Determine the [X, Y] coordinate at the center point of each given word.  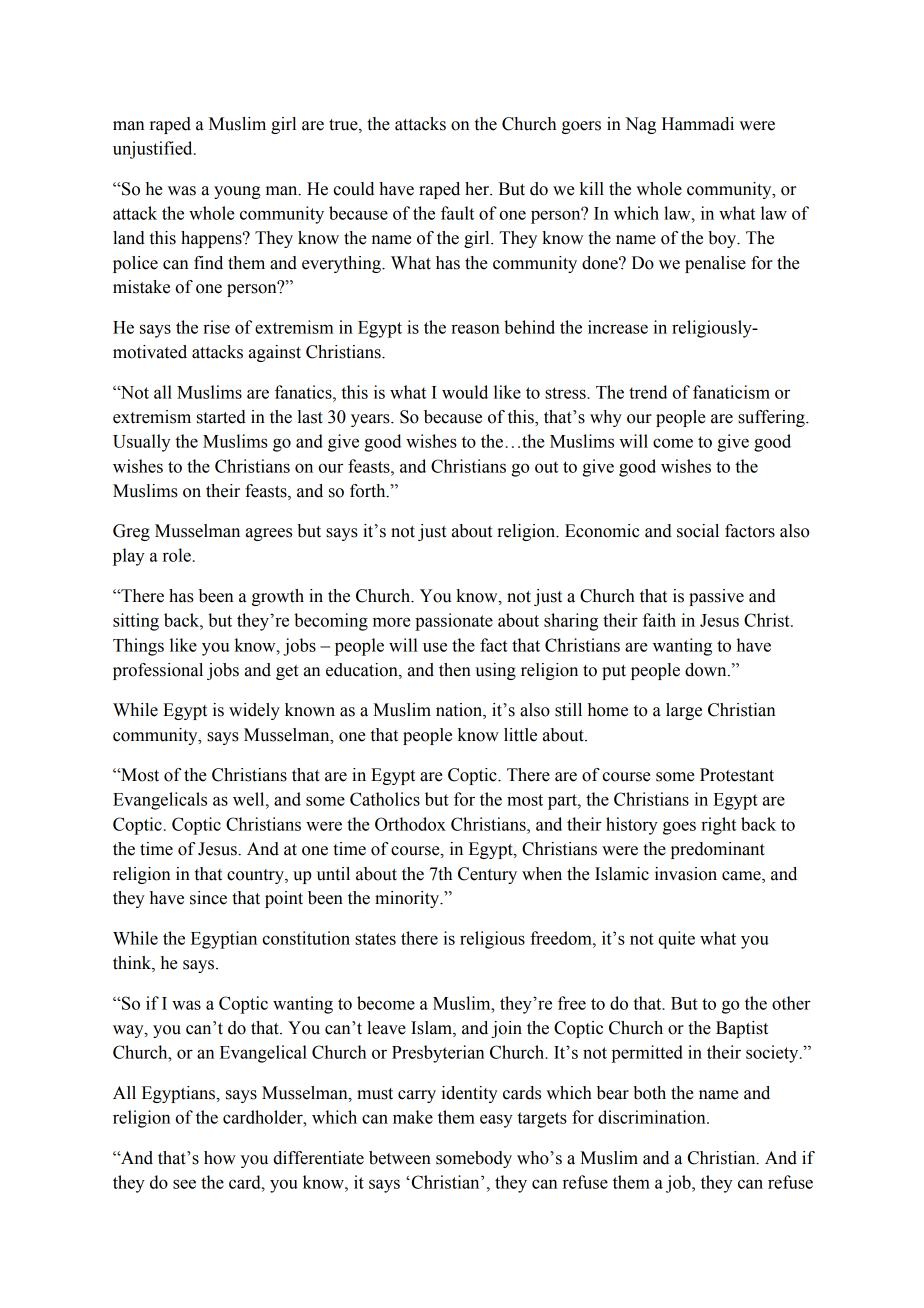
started [221, 417]
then [455, 670]
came [742, 877]
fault [457, 213]
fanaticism [731, 392]
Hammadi [698, 124]
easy [496, 1121]
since [208, 898]
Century [487, 875]
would [465, 392]
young [237, 192]
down [707, 670]
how [220, 1158]
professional [158, 671]
